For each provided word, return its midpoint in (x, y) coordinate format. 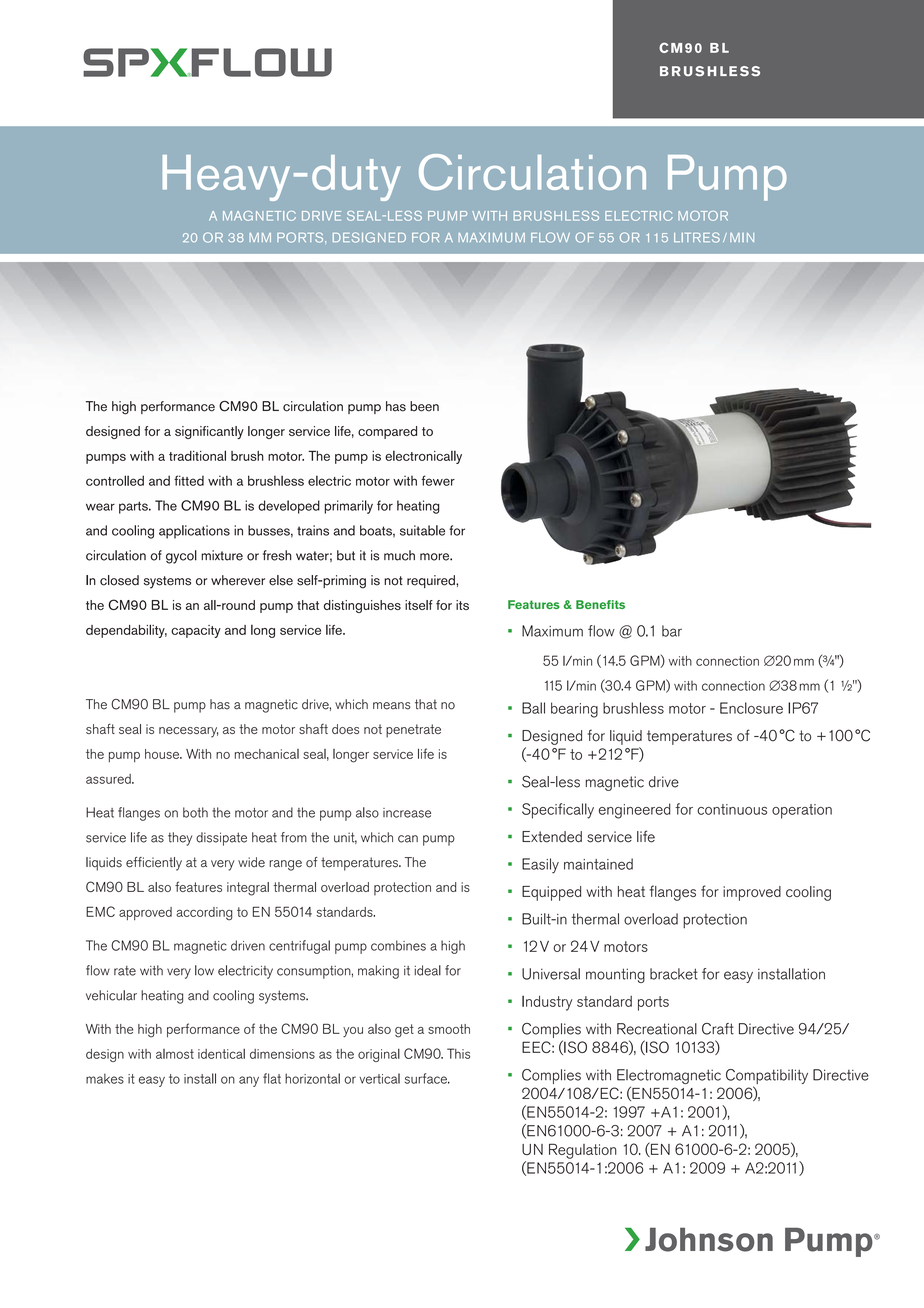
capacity (196, 631)
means (392, 706)
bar (672, 631)
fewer (438, 480)
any (249, 1081)
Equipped (551, 893)
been (424, 406)
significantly (209, 432)
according (204, 914)
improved (752, 893)
